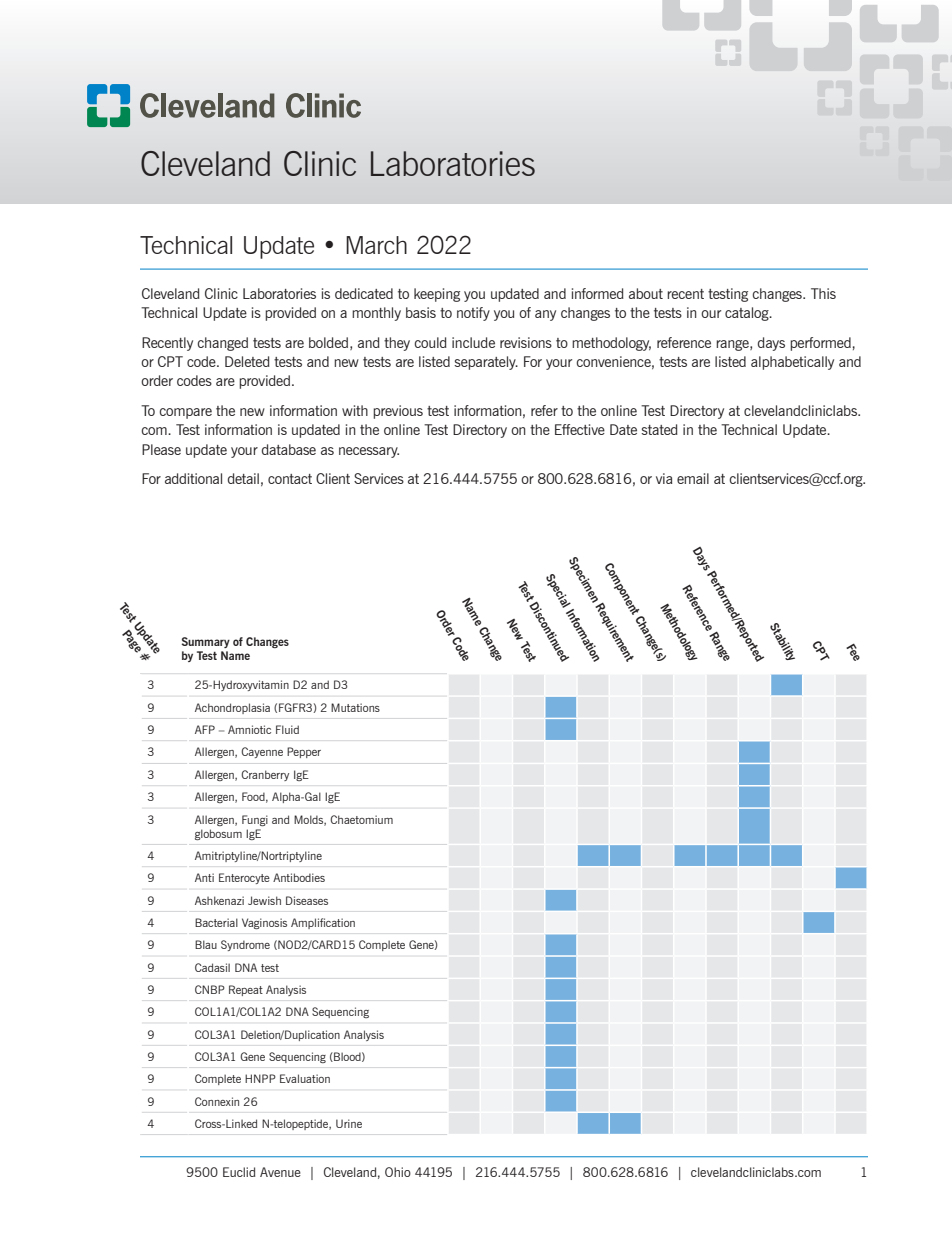  I want to click on Ohio, so click(398, 1172).
